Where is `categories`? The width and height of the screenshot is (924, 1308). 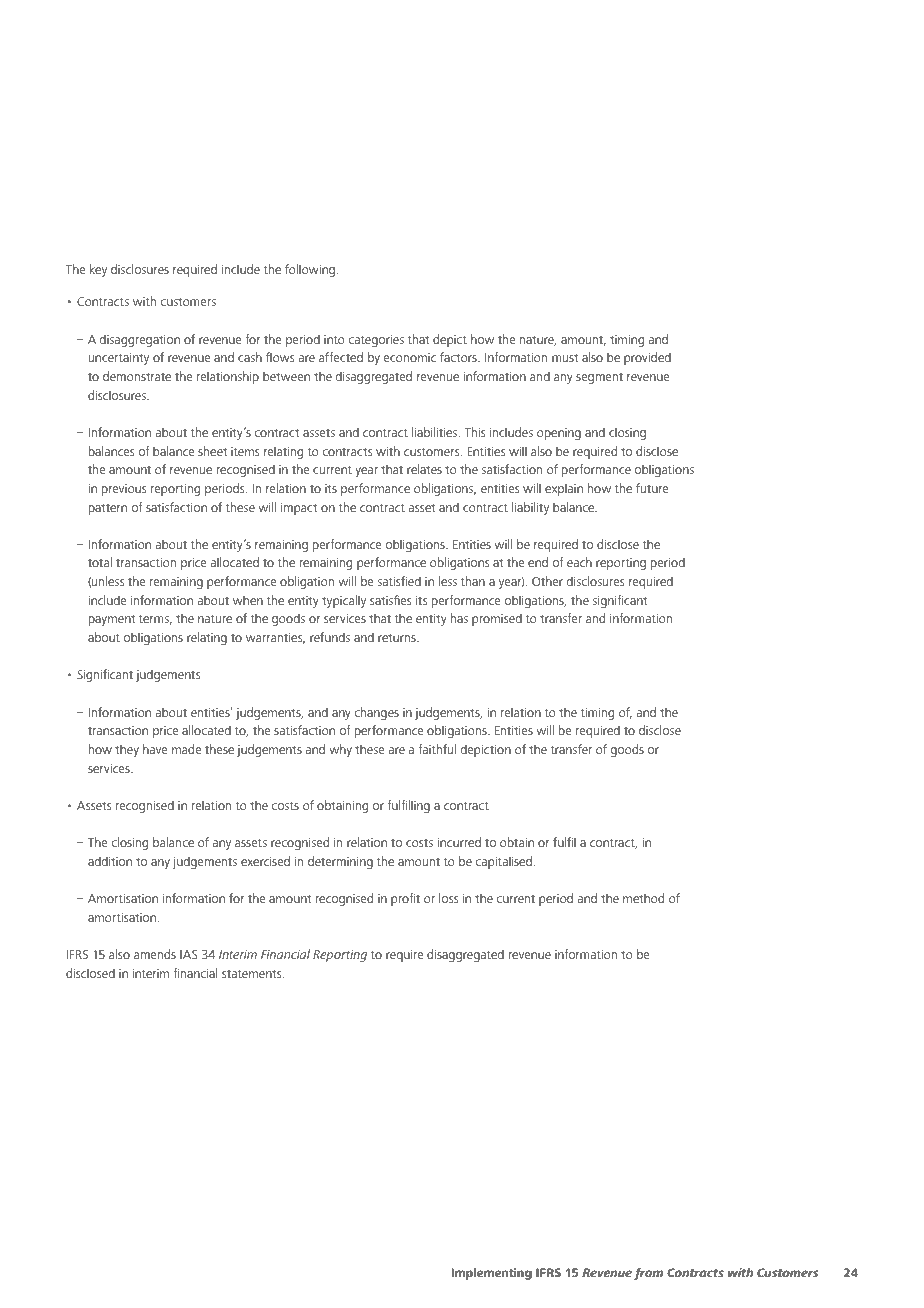
categories is located at coordinates (376, 341).
